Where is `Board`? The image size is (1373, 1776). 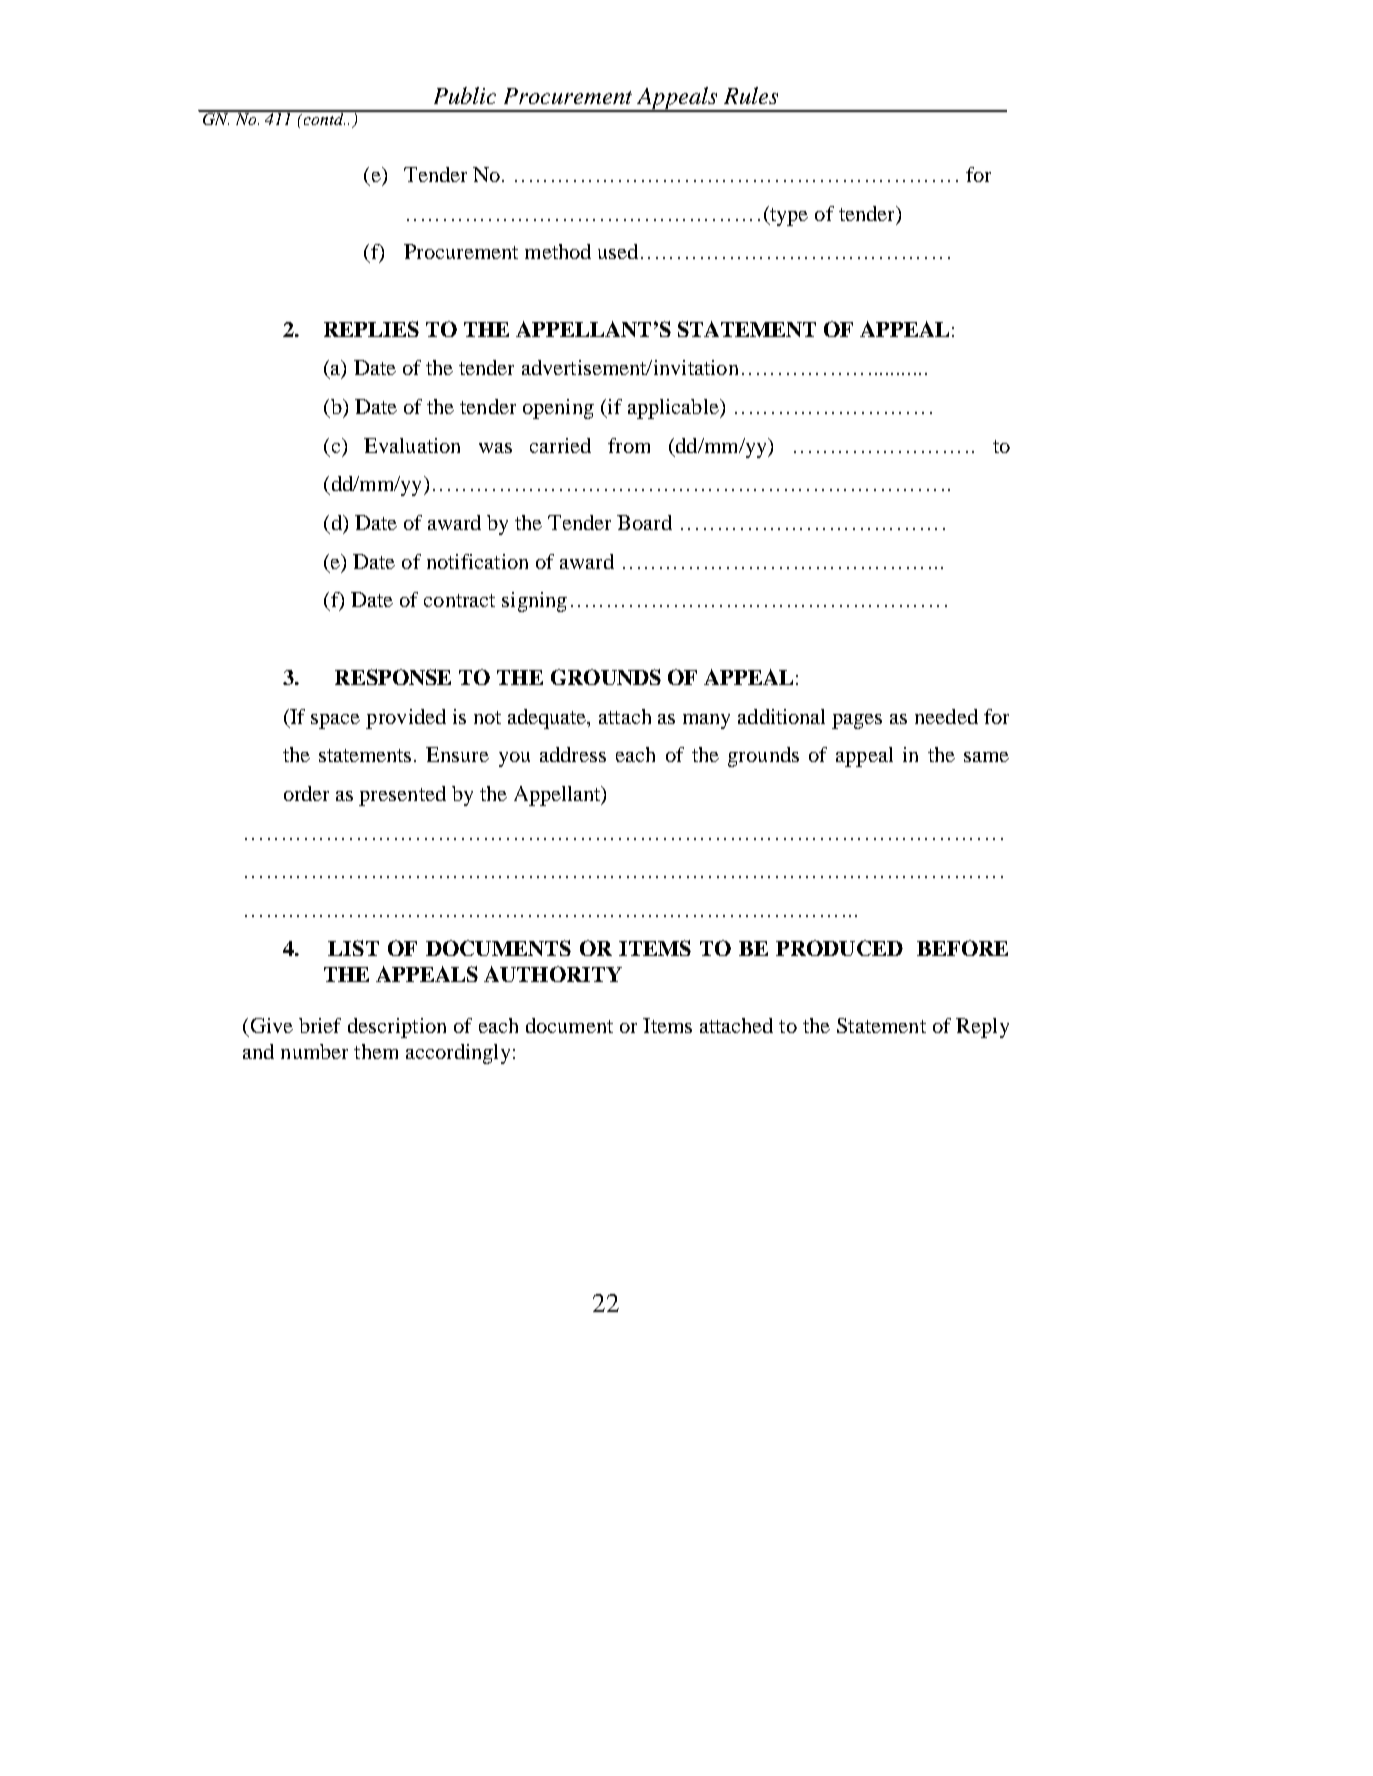
Board is located at coordinates (644, 522).
